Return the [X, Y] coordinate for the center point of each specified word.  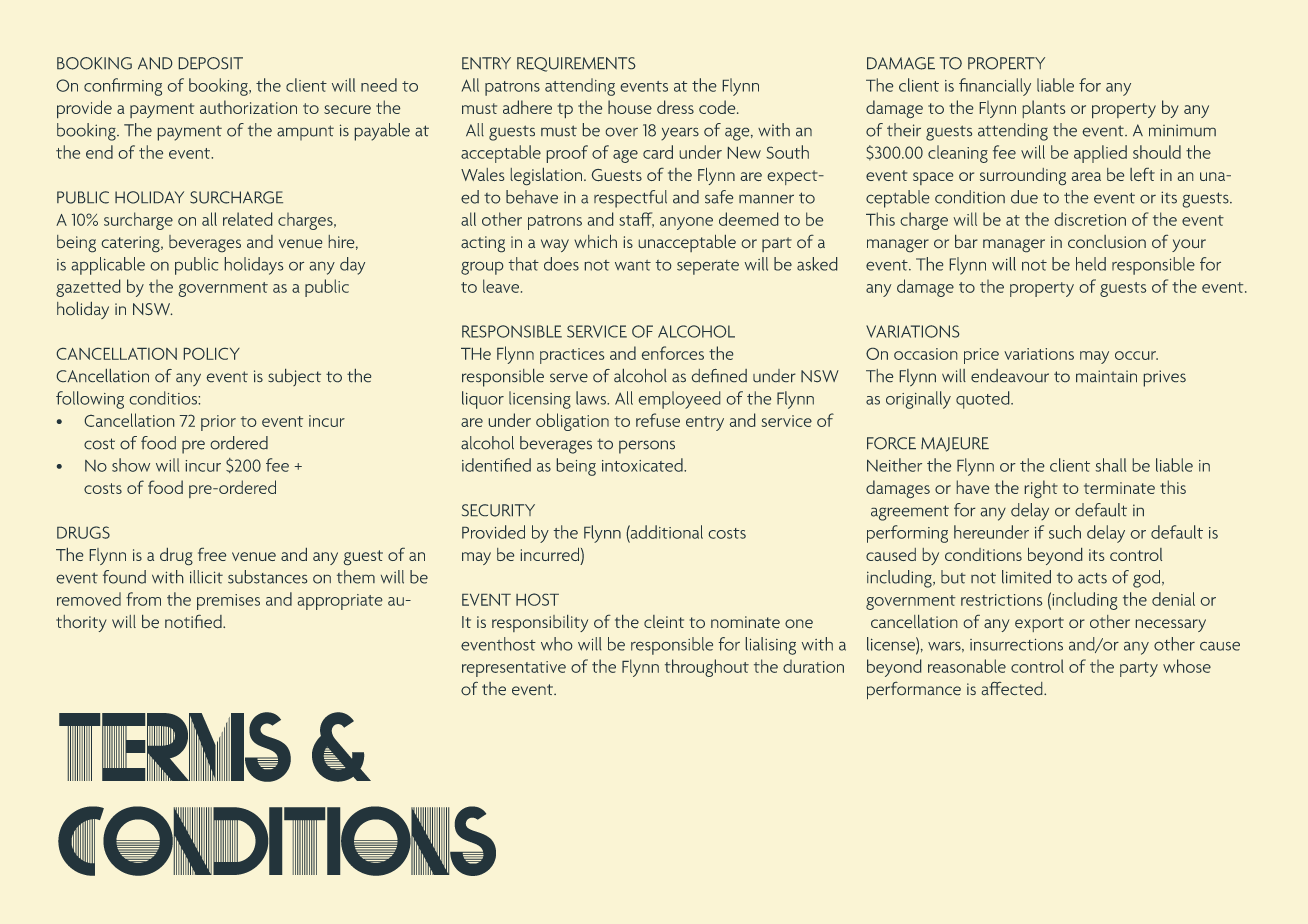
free [212, 554]
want [633, 265]
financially [995, 87]
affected [1013, 688]
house [630, 107]
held [1091, 264]
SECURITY [498, 510]
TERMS [175, 747]
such [1065, 532]
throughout [707, 668]
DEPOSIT [211, 63]
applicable [108, 266]
